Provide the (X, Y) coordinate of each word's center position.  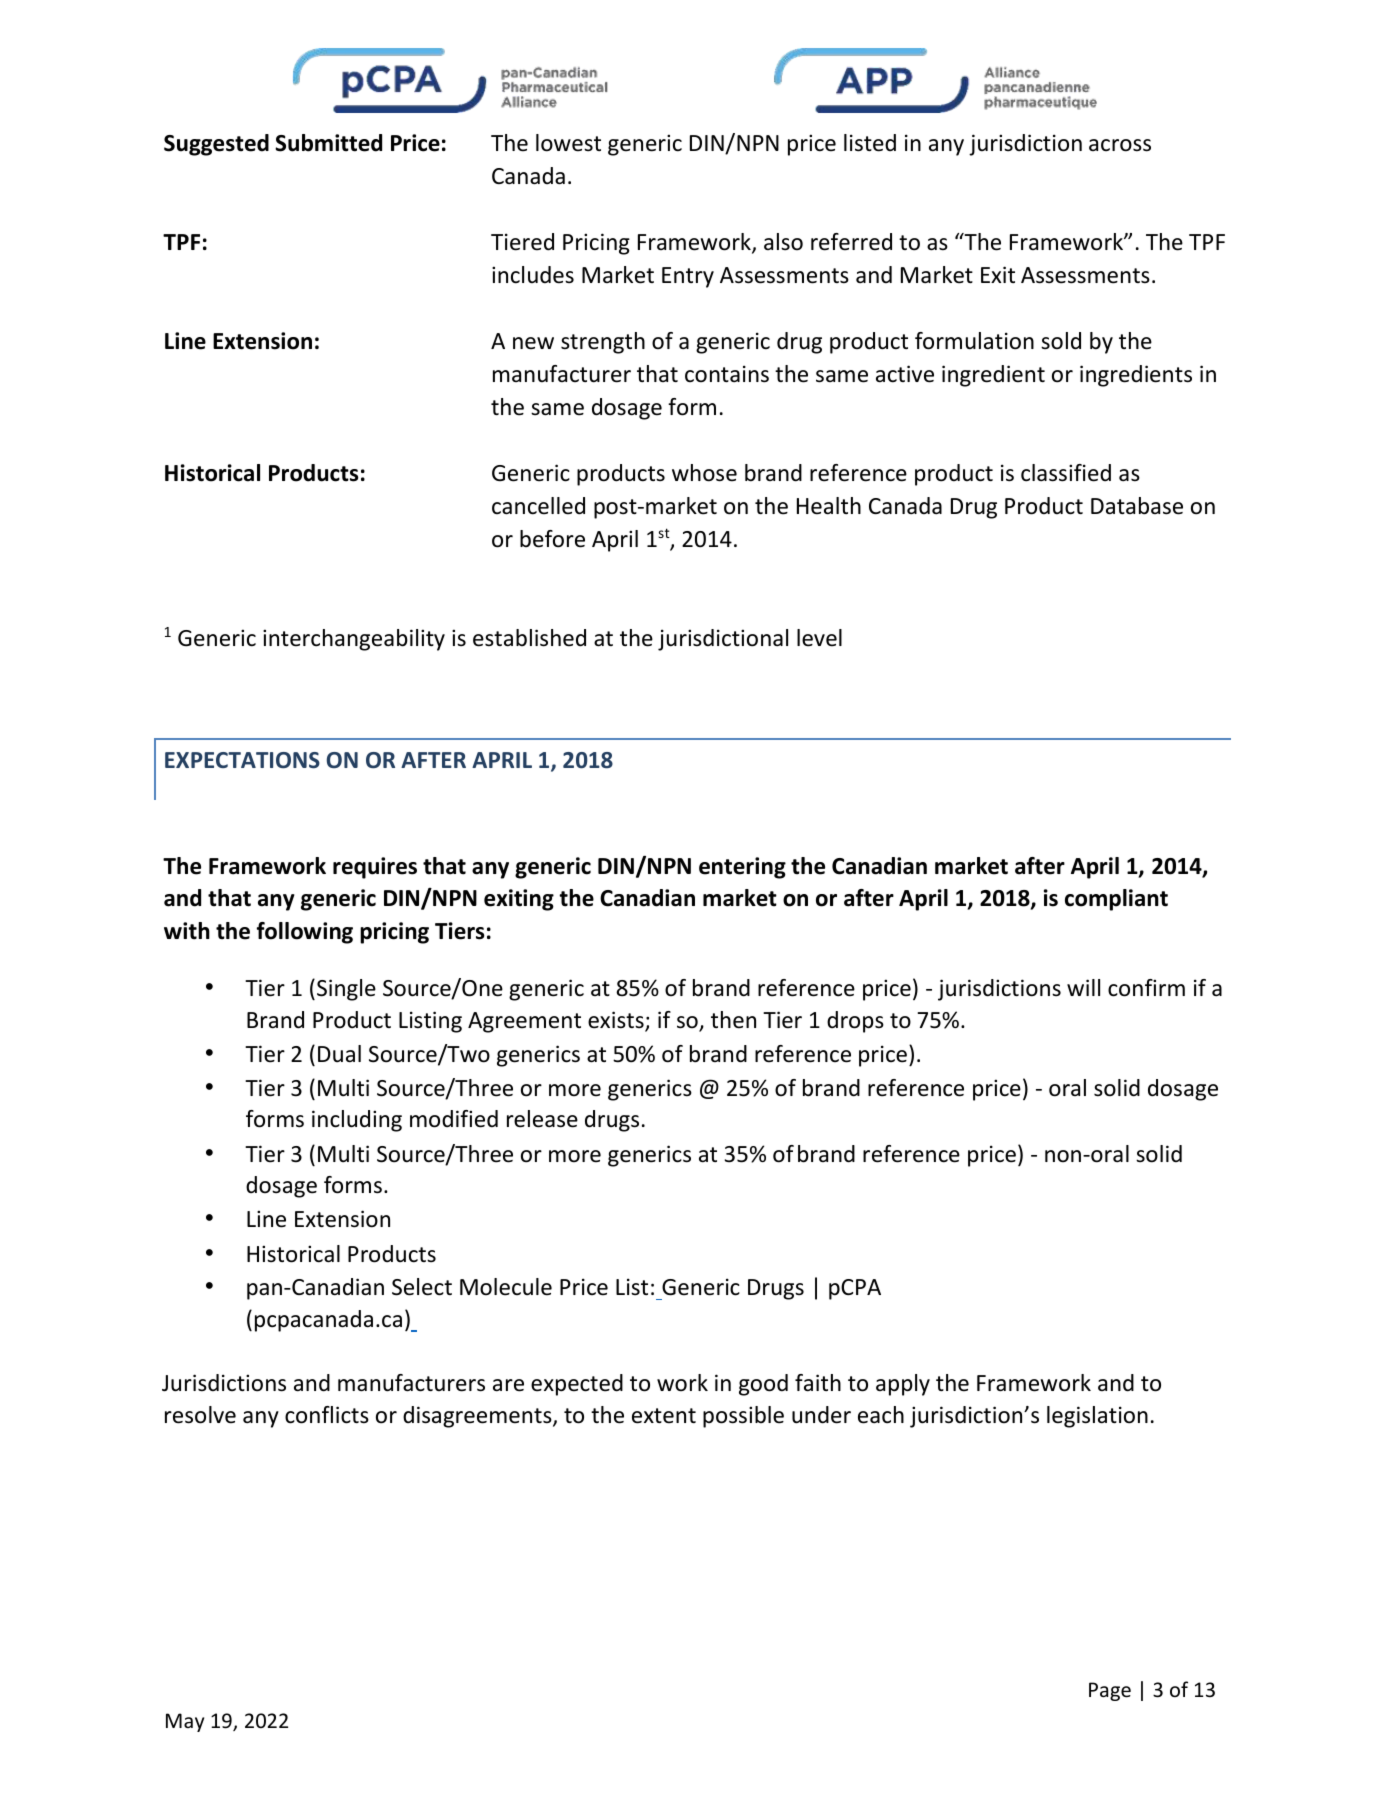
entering (742, 868)
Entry (688, 277)
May (185, 1722)
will (1083, 987)
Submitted (328, 143)
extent (664, 1416)
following (305, 933)
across (1120, 145)
